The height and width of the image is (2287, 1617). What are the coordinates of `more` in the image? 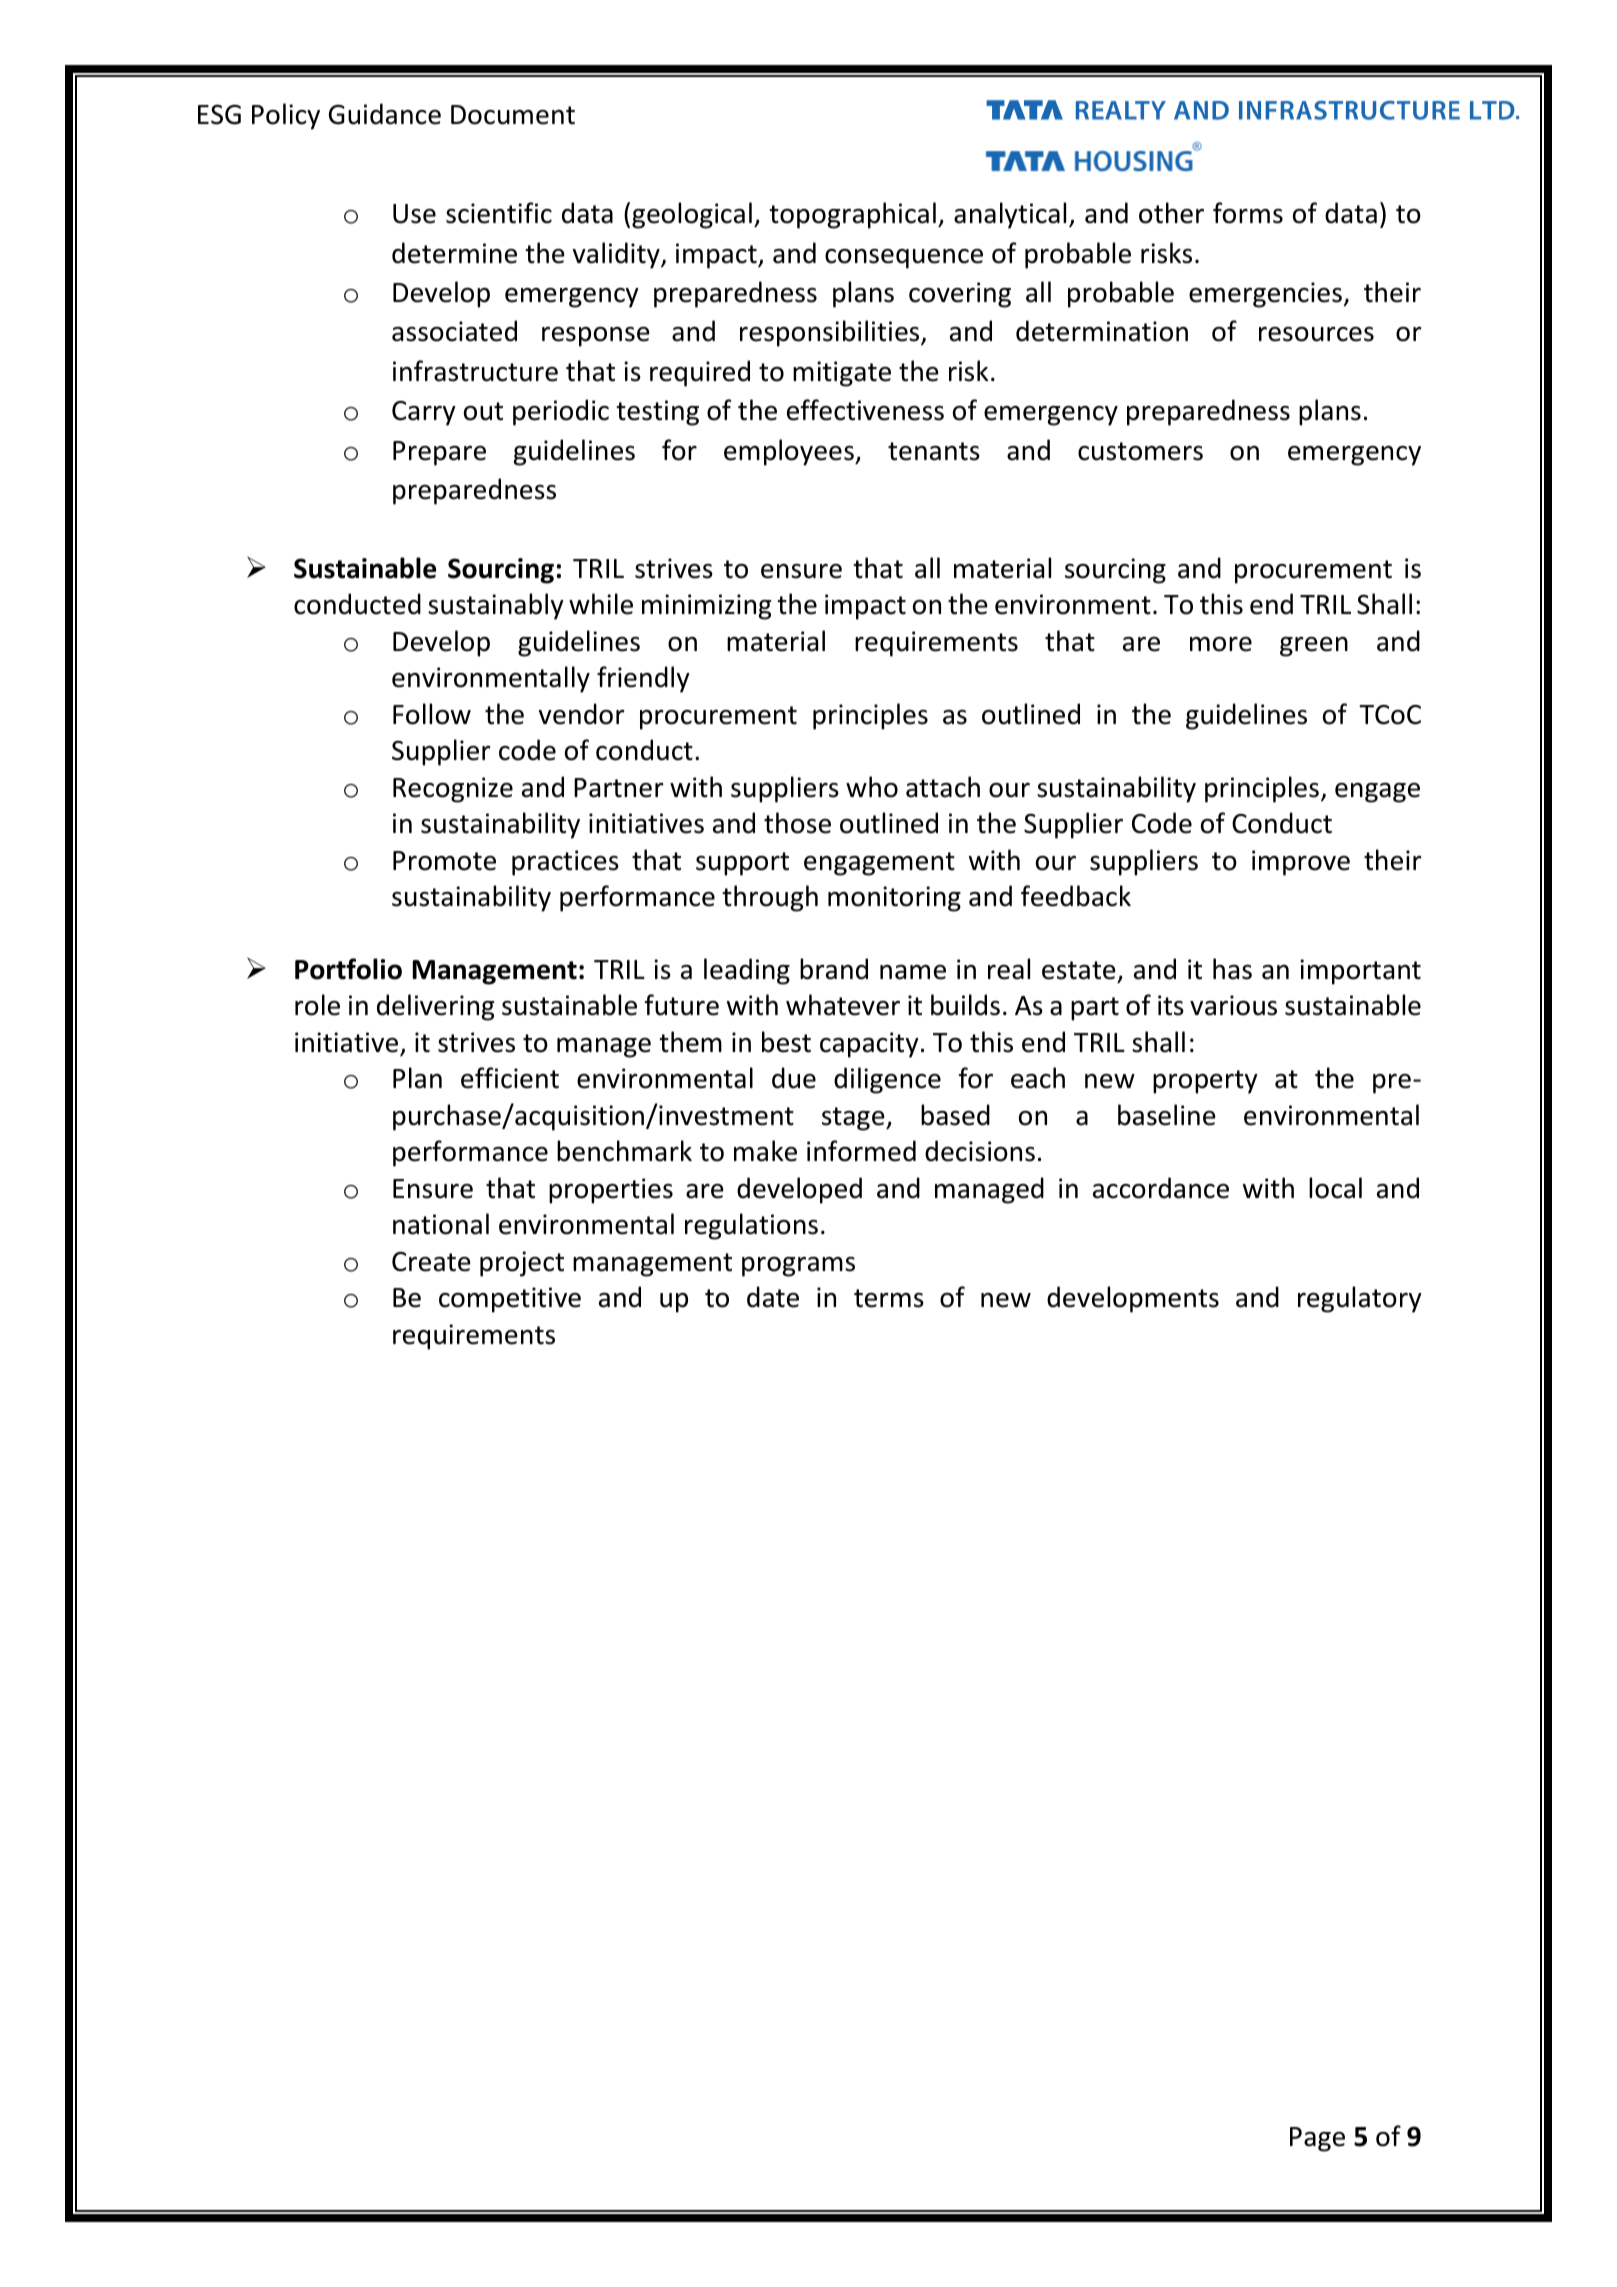 It's located at (1221, 644).
